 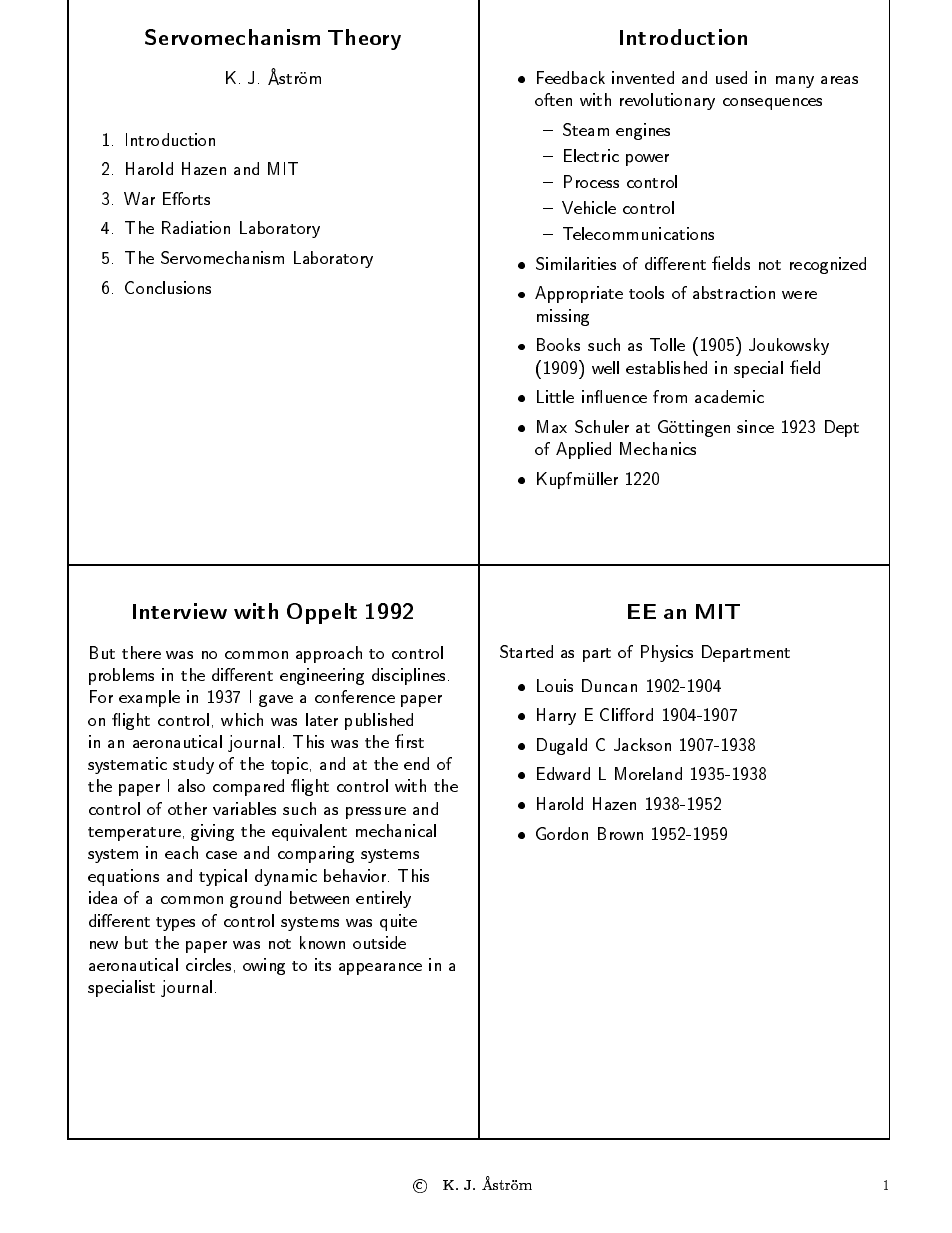 I want to click on end, so click(x=416, y=763).
